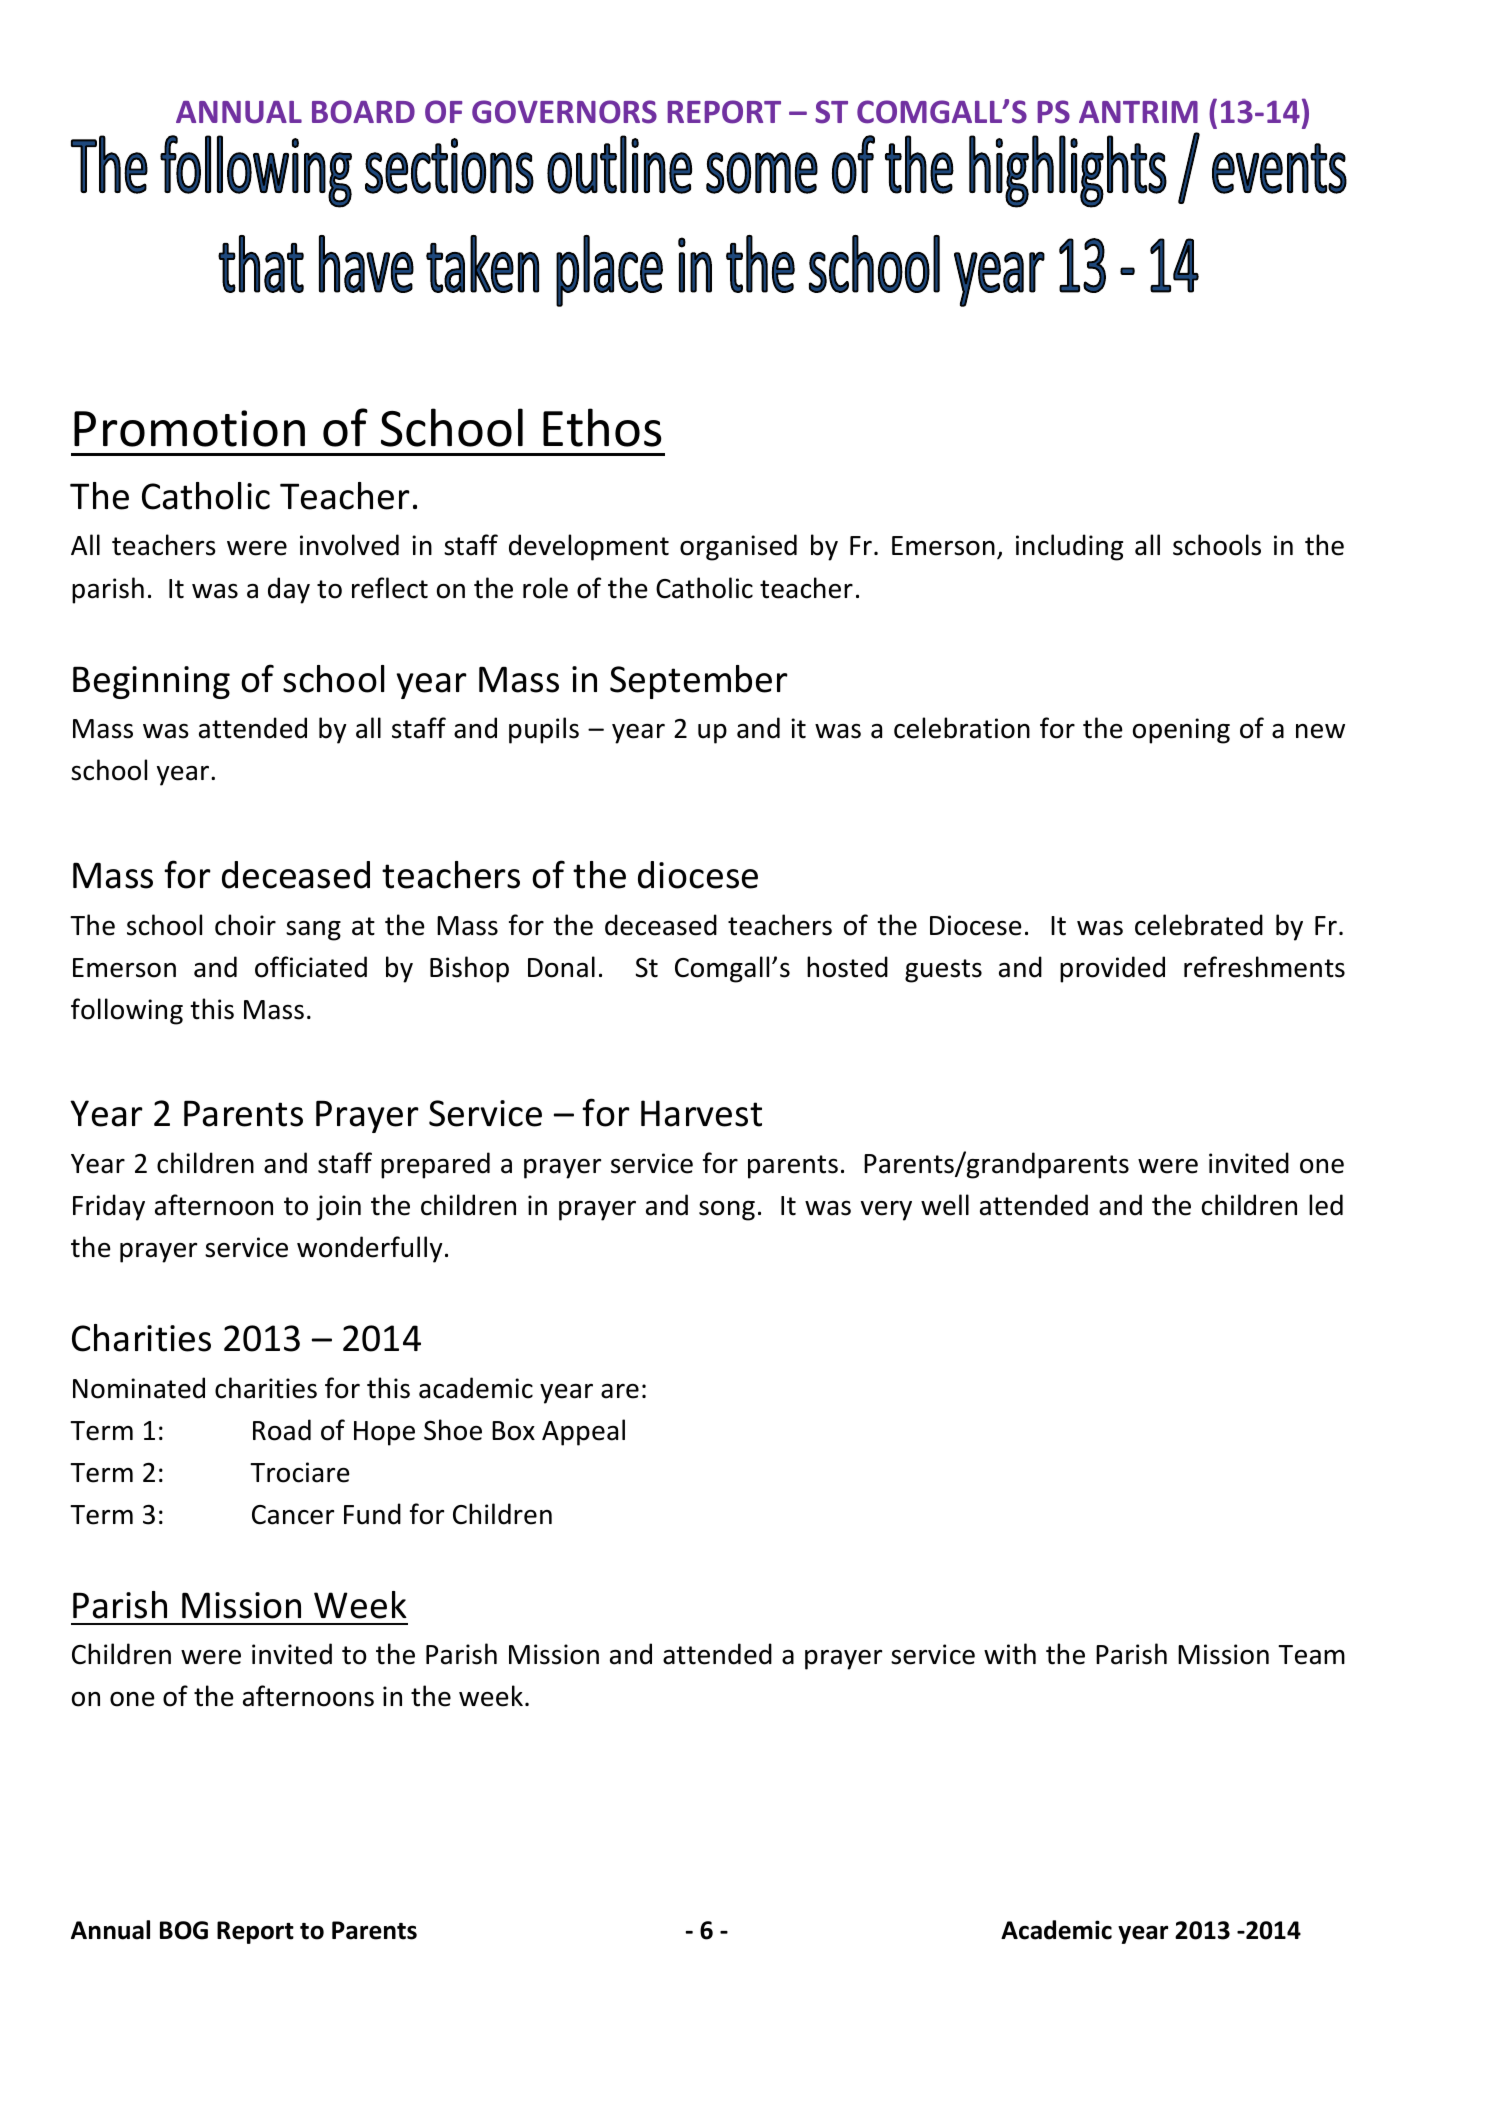 Image resolution: width=1487 pixels, height=2104 pixels. Describe the element at coordinates (583, 1432) in the screenshot. I see `Appeal` at that location.
